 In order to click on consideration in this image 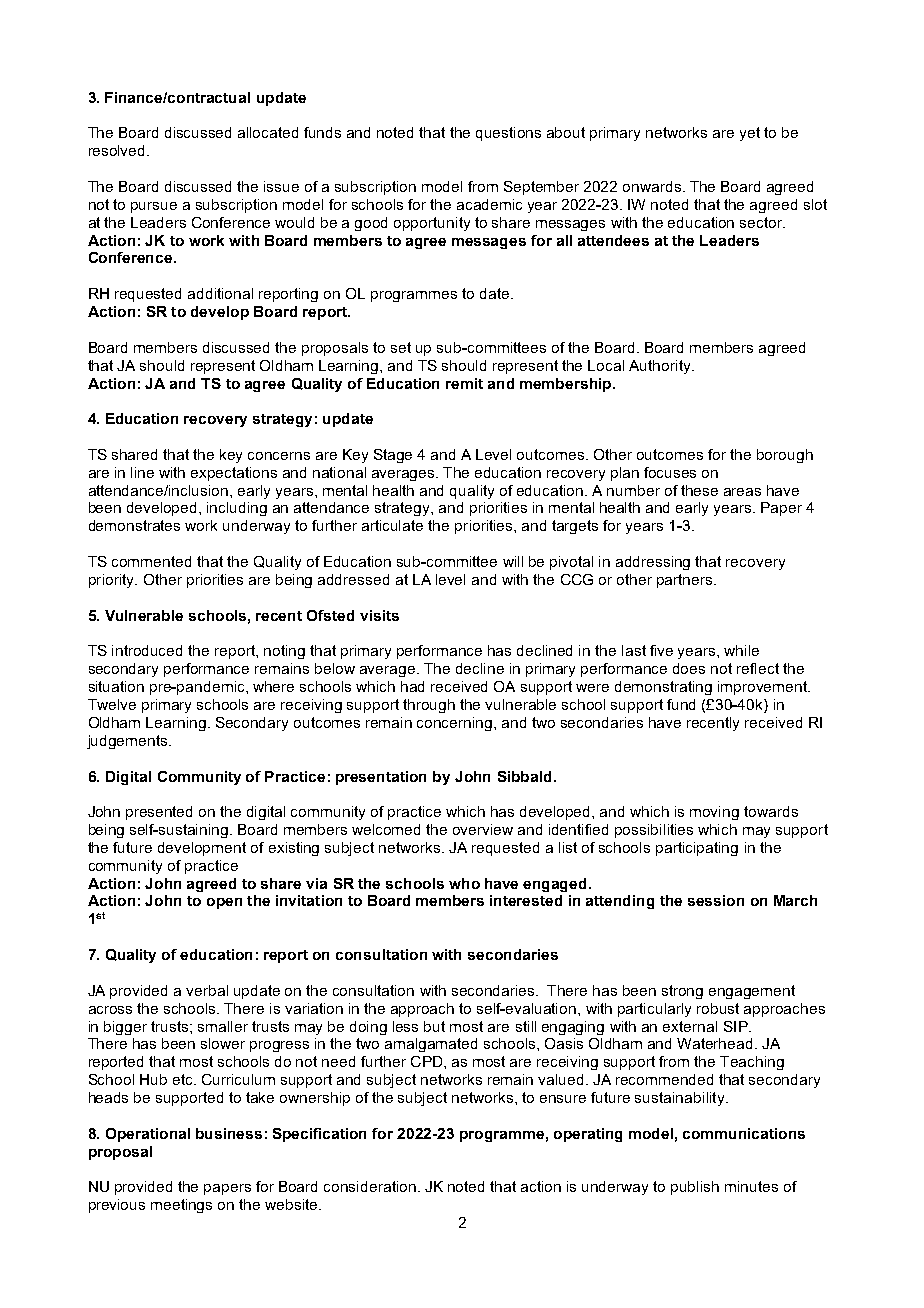, I will do `click(370, 1186)`.
